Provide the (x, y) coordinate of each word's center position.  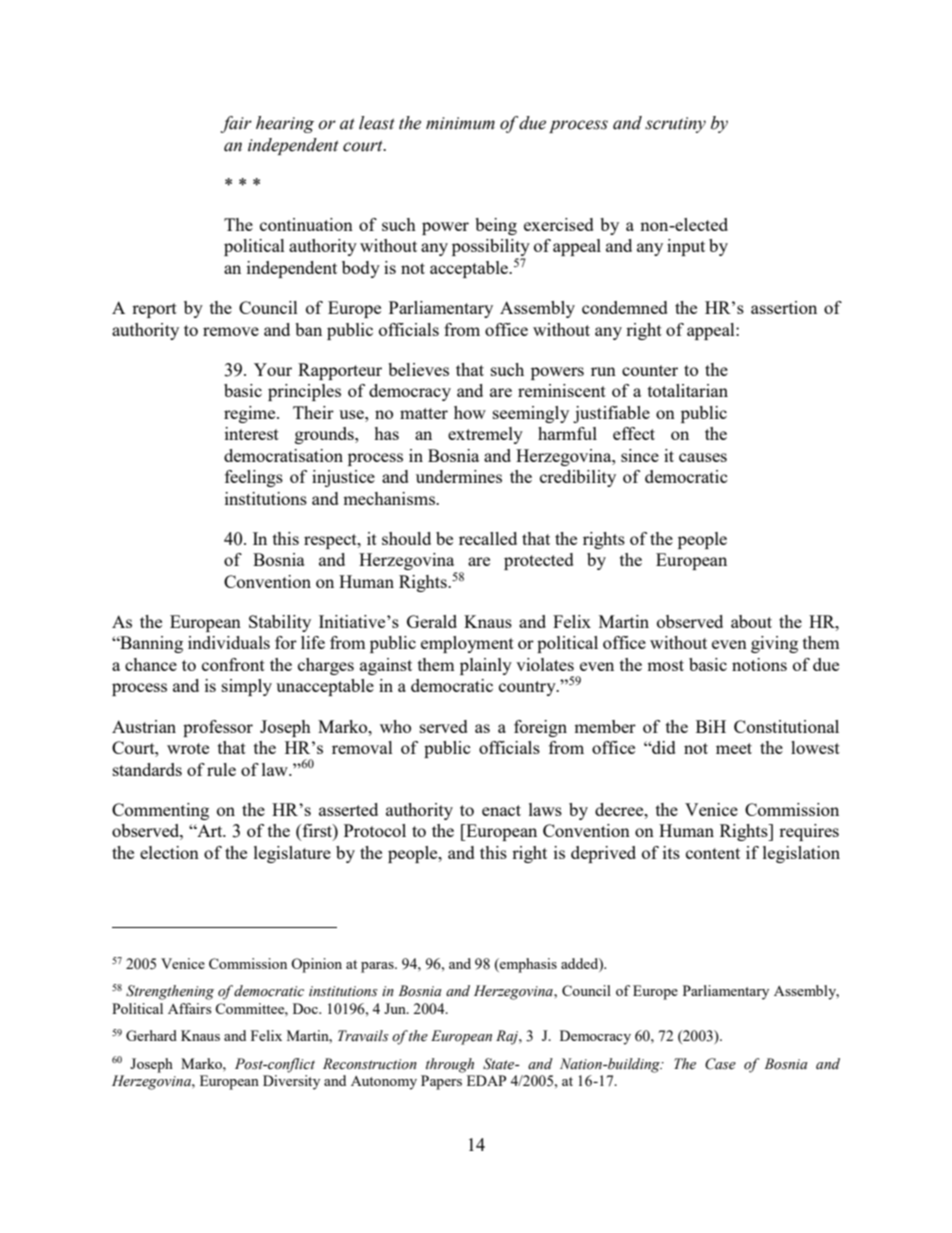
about (751, 621)
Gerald (432, 621)
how (470, 412)
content (713, 853)
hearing (285, 124)
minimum (460, 123)
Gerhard (151, 1035)
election (169, 852)
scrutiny (675, 125)
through (450, 1065)
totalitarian (688, 390)
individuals (229, 642)
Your (273, 369)
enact (501, 810)
